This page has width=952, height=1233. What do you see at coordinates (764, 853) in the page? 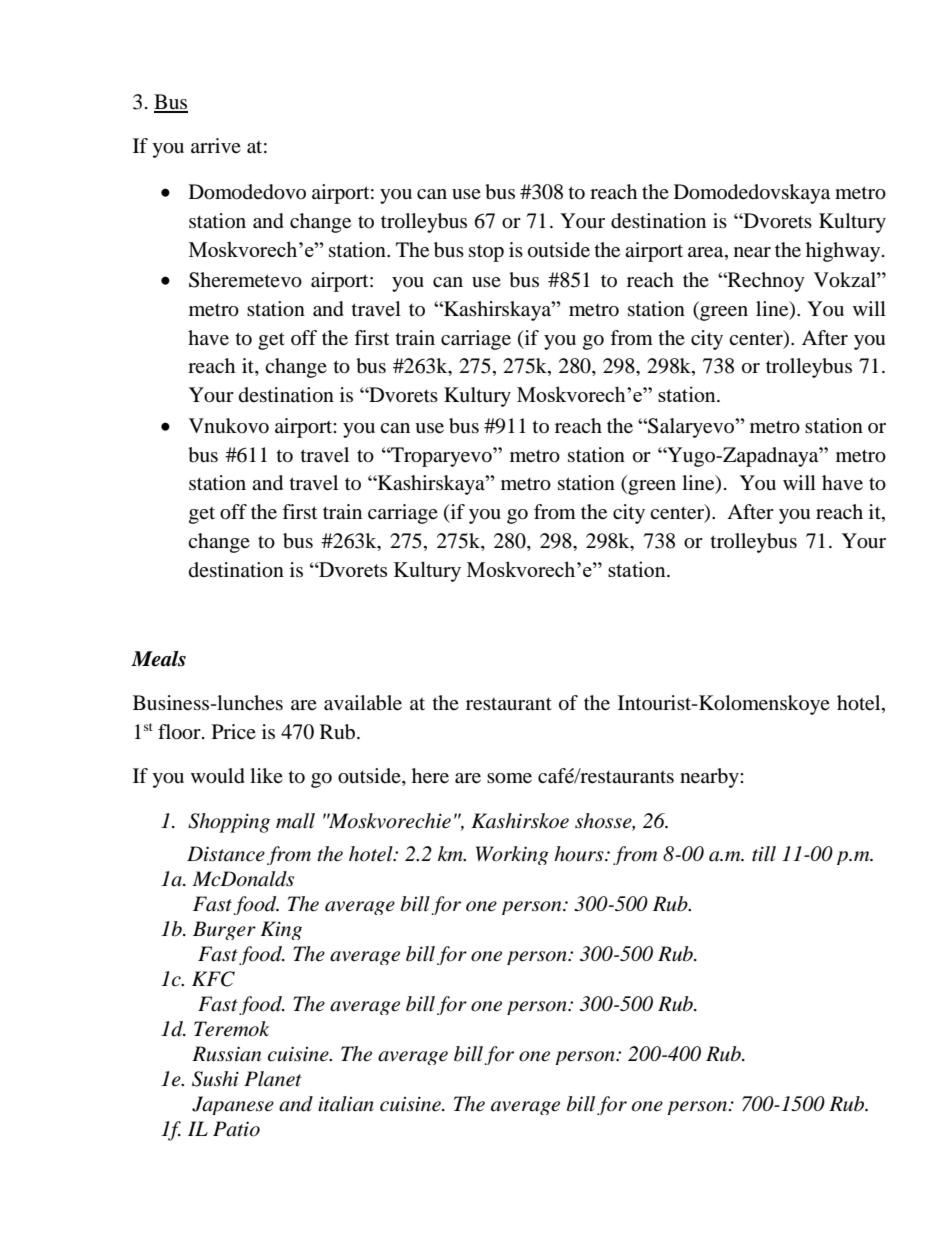
I see `till` at bounding box center [764, 853].
